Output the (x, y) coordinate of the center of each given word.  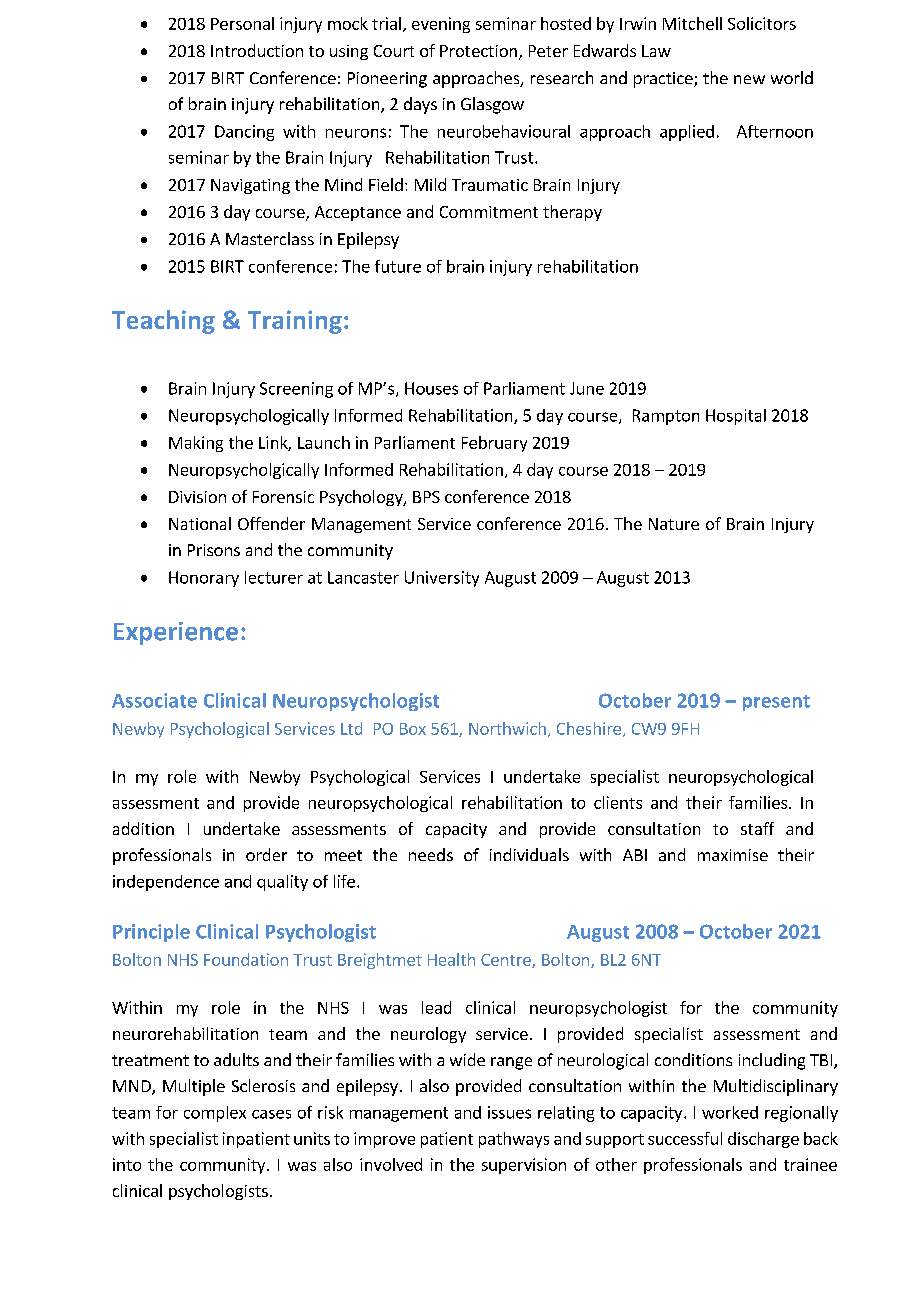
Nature (674, 524)
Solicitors (762, 23)
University (442, 579)
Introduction (257, 50)
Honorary (204, 579)
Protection (478, 51)
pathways (514, 1140)
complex (215, 1114)
